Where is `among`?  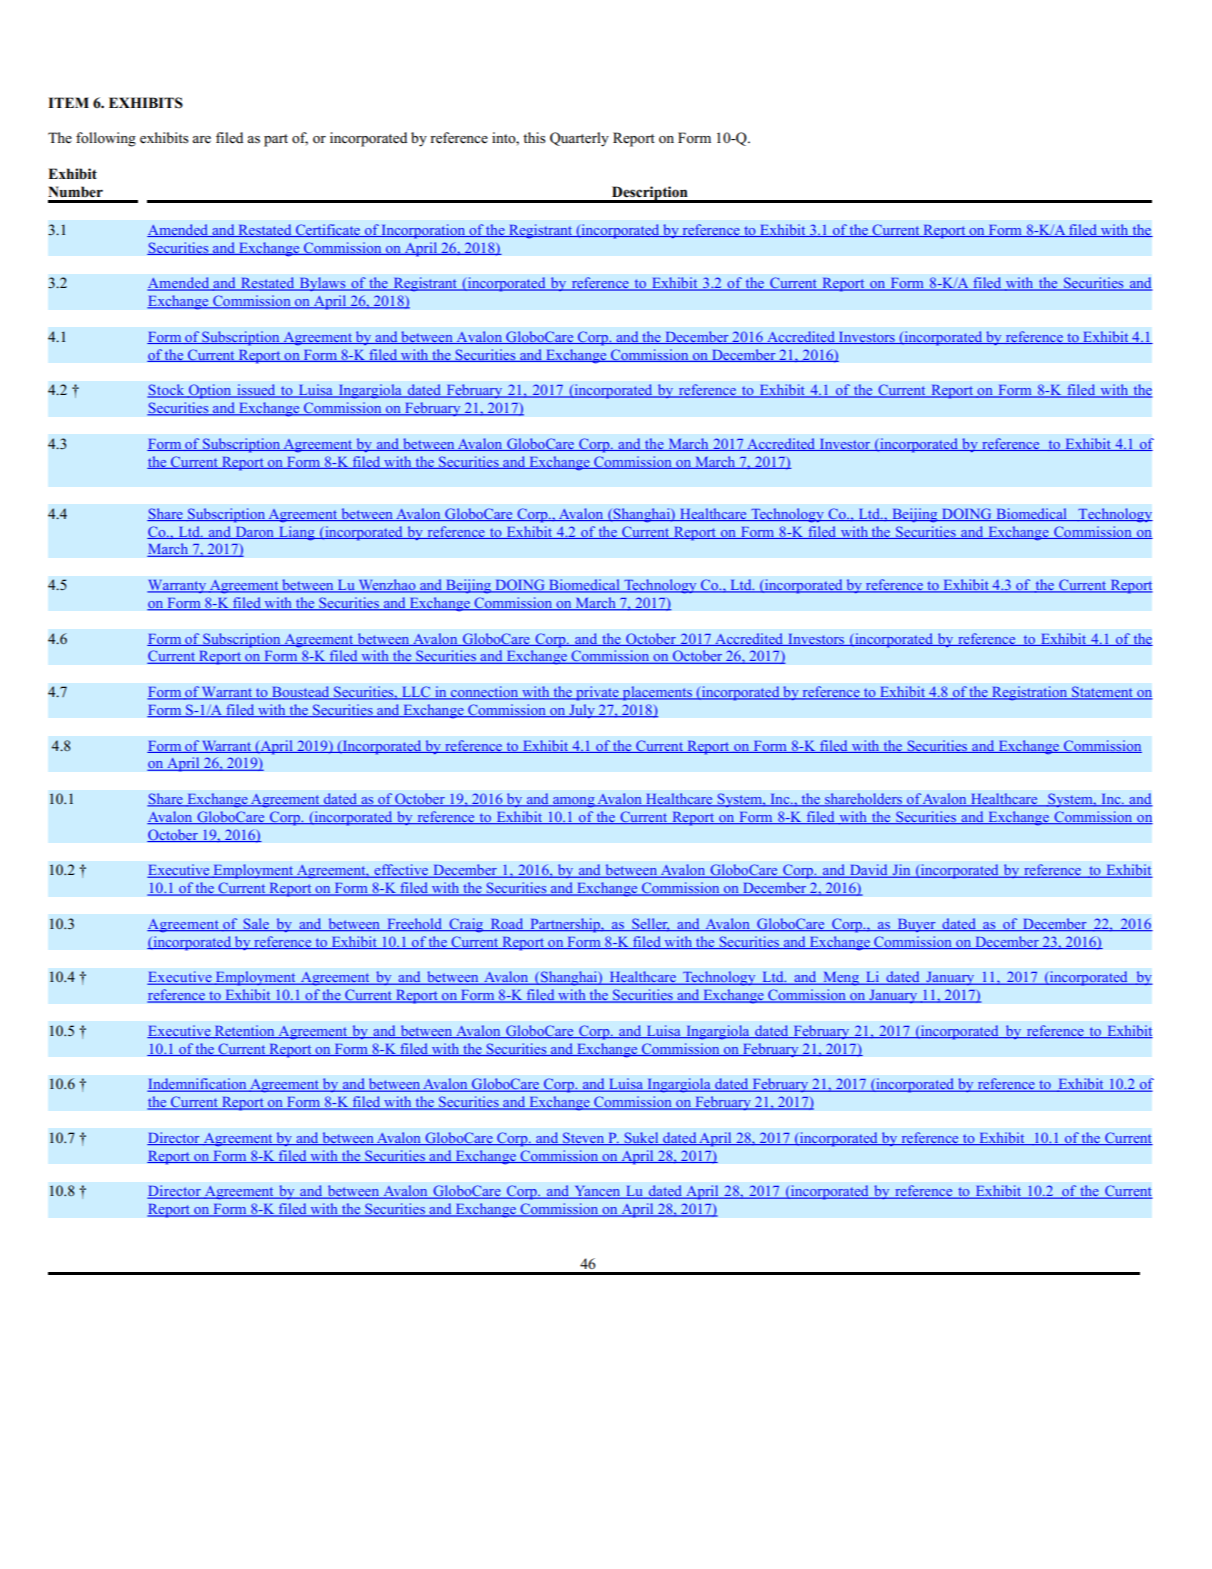
among is located at coordinates (574, 802).
